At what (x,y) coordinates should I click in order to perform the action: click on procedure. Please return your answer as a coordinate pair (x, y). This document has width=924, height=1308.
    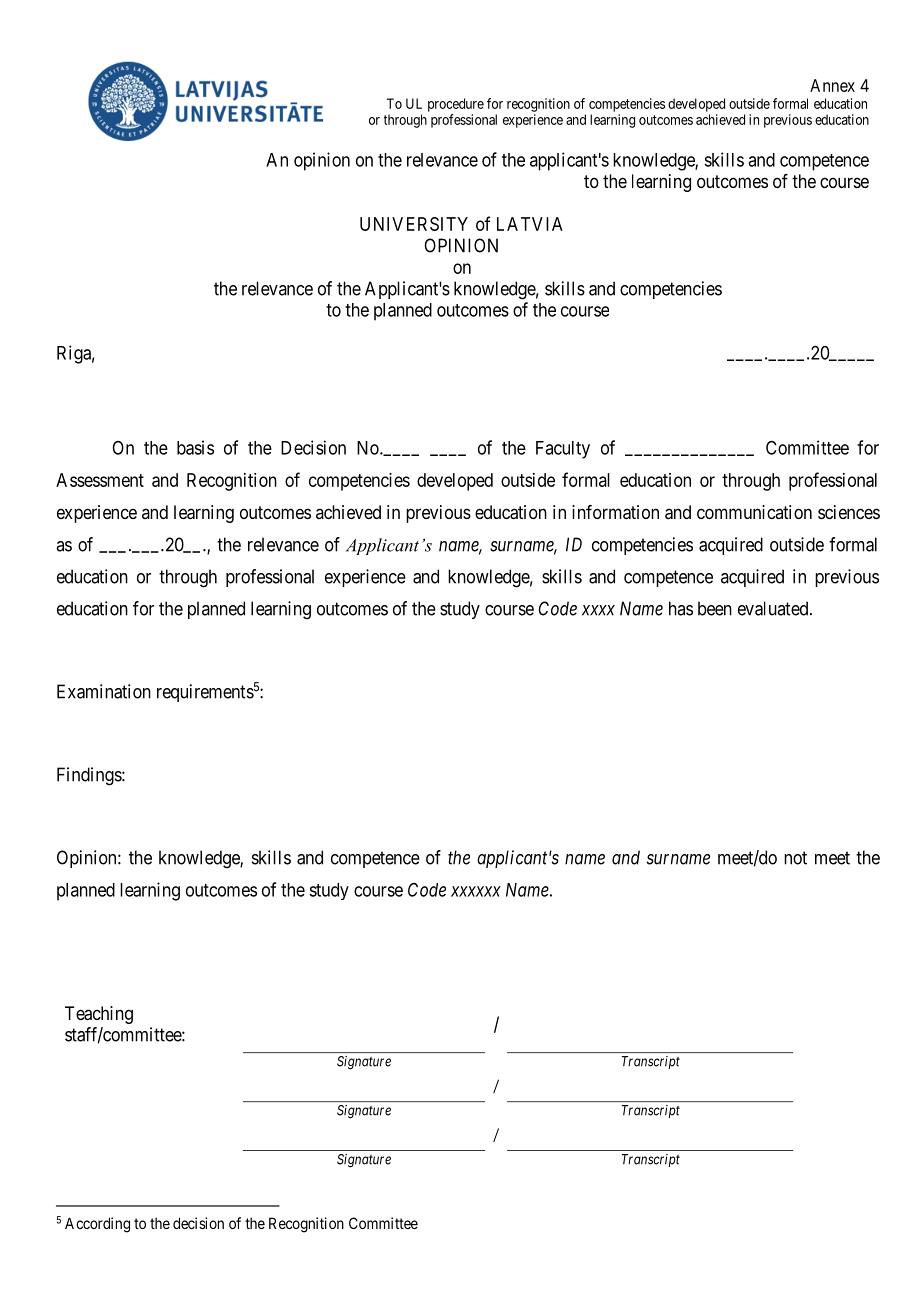
    Looking at the image, I should click on (456, 105).
